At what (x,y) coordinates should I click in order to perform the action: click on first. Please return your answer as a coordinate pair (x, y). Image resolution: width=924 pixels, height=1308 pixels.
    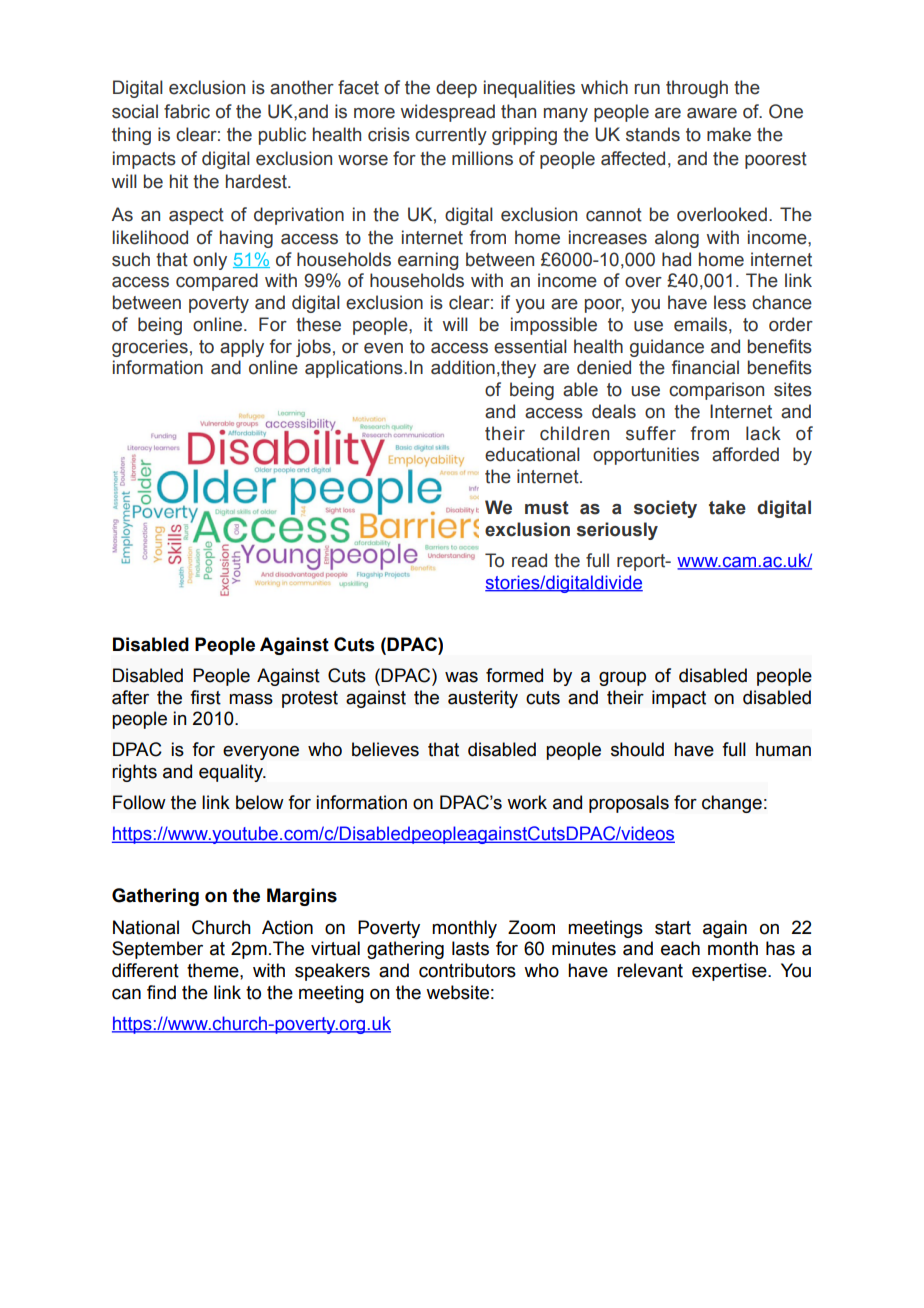
    Looking at the image, I should click on (205, 697).
